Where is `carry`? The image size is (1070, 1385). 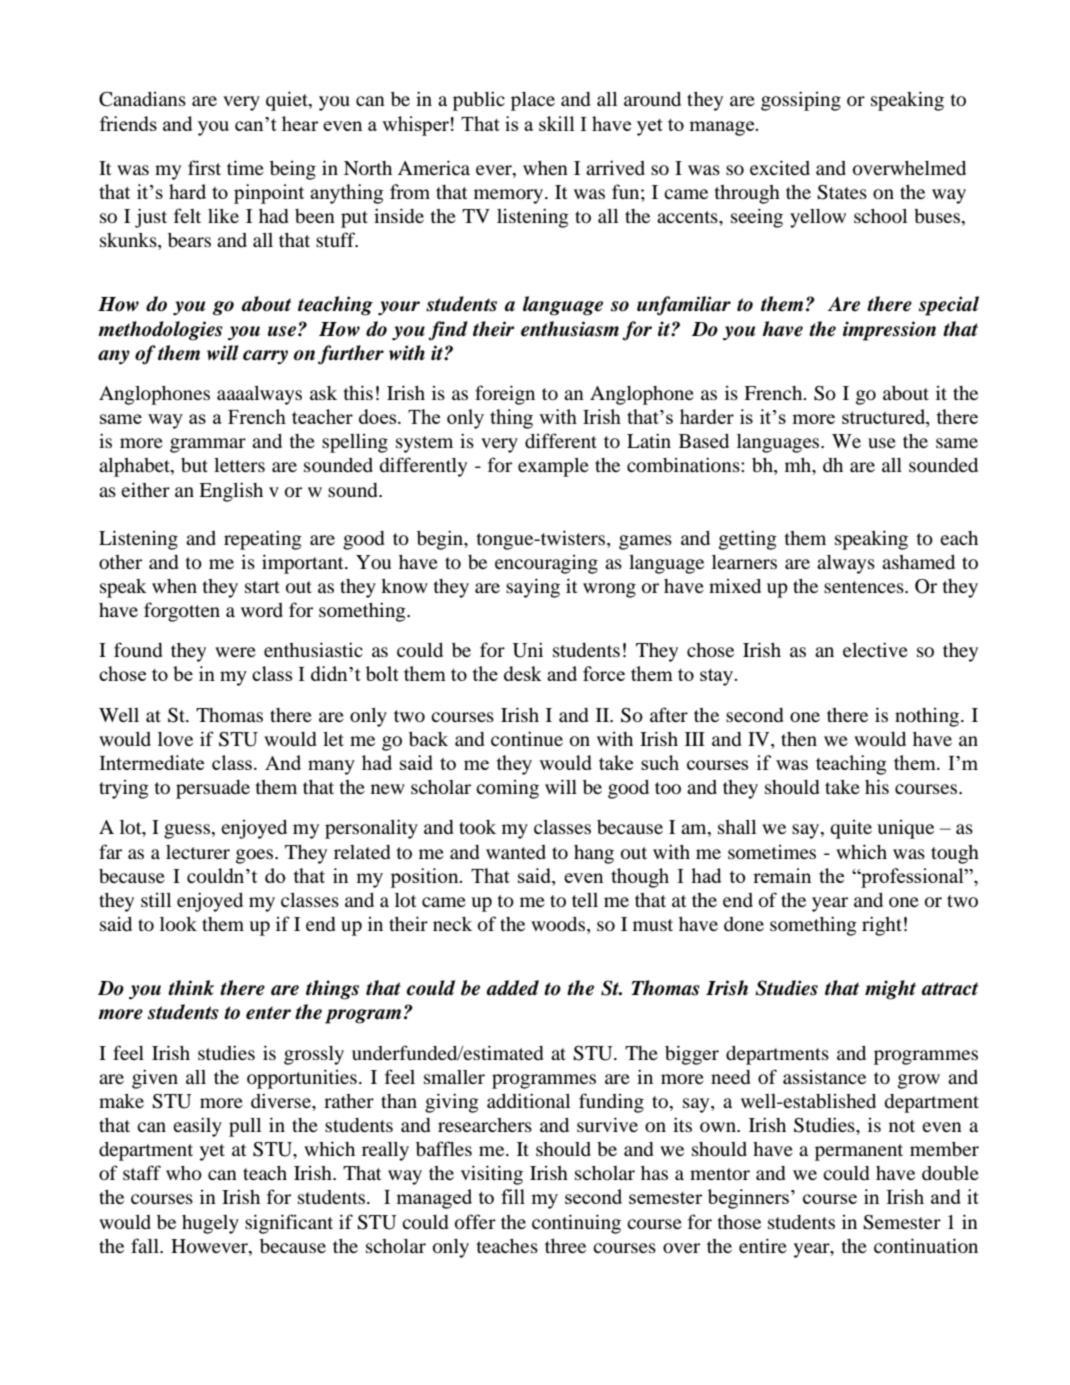 carry is located at coordinates (265, 357).
